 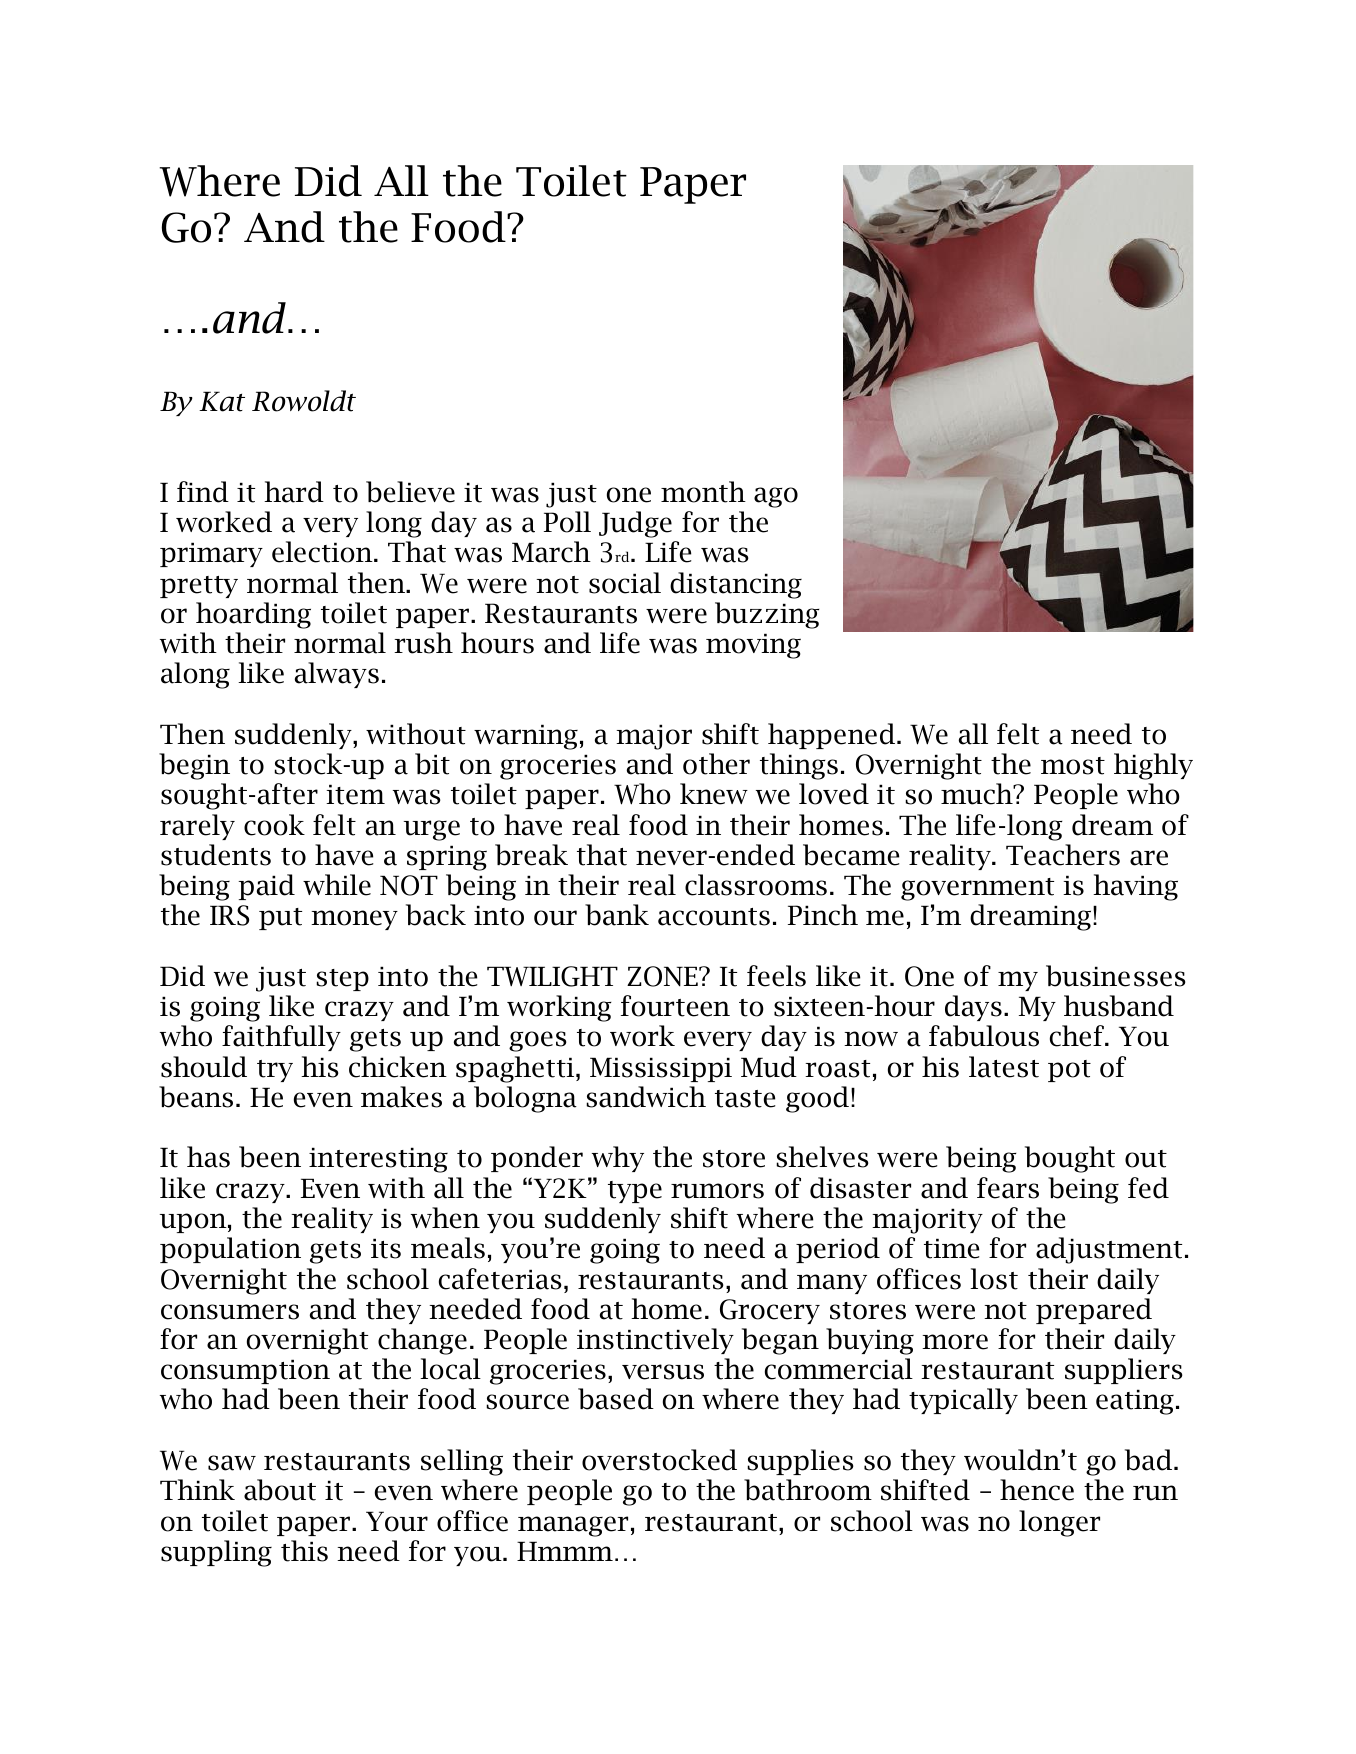 I want to click on hard, so click(x=294, y=492).
